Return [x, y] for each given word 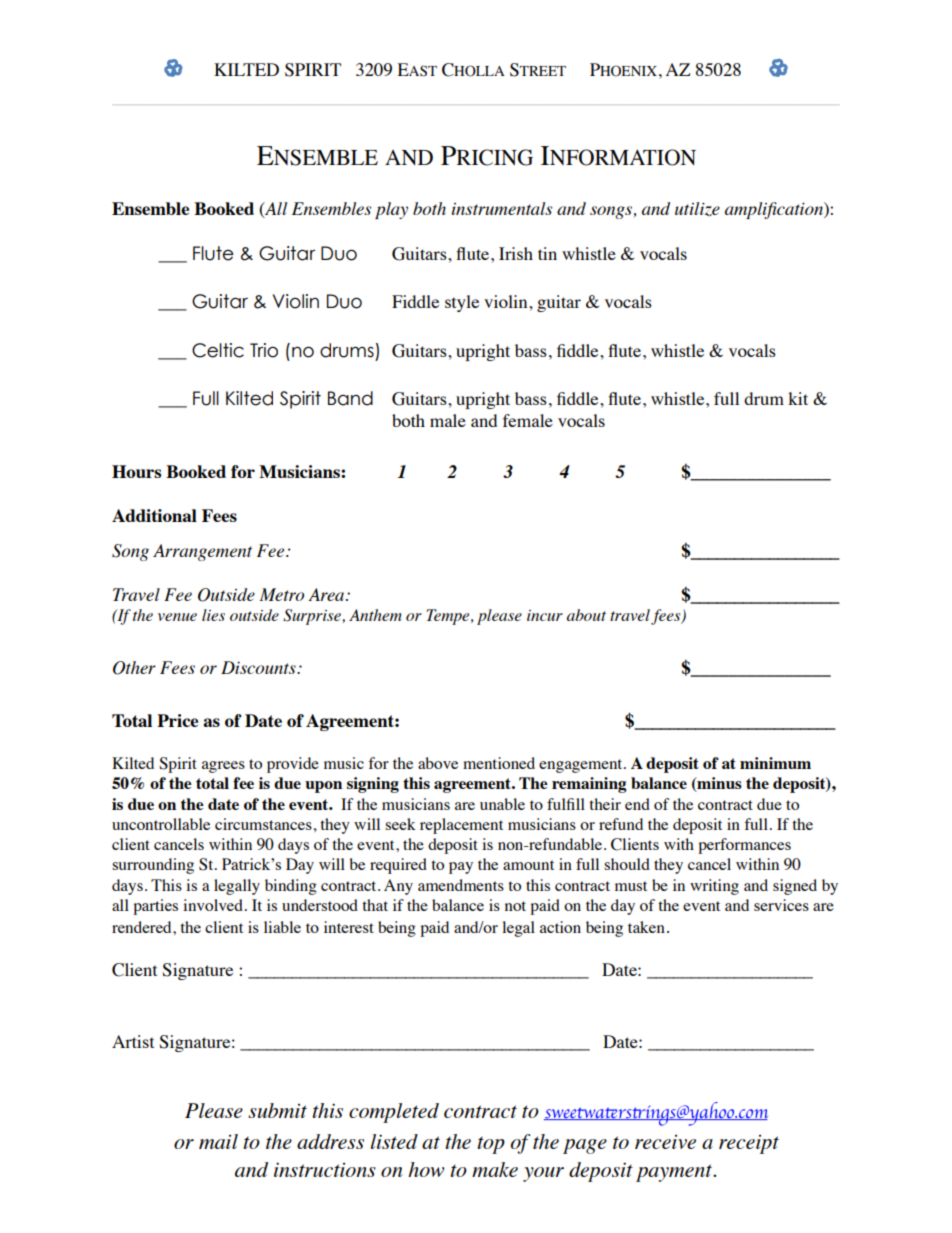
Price [177, 720]
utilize [697, 209]
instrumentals [502, 208]
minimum [775, 763]
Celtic [218, 350]
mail [218, 1141]
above [438, 763]
